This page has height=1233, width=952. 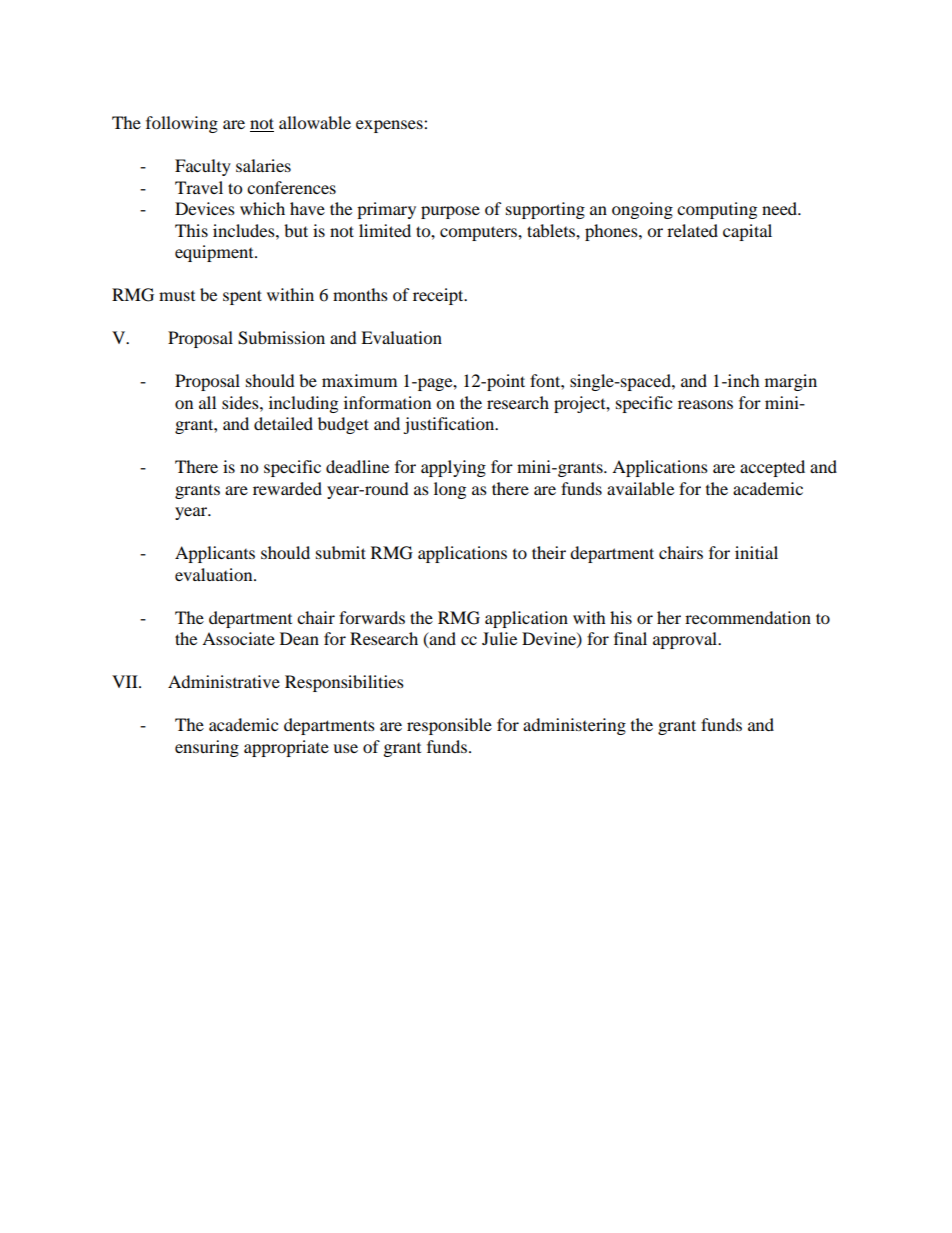 What do you see at coordinates (450, 425) in the page?
I see `justification` at bounding box center [450, 425].
